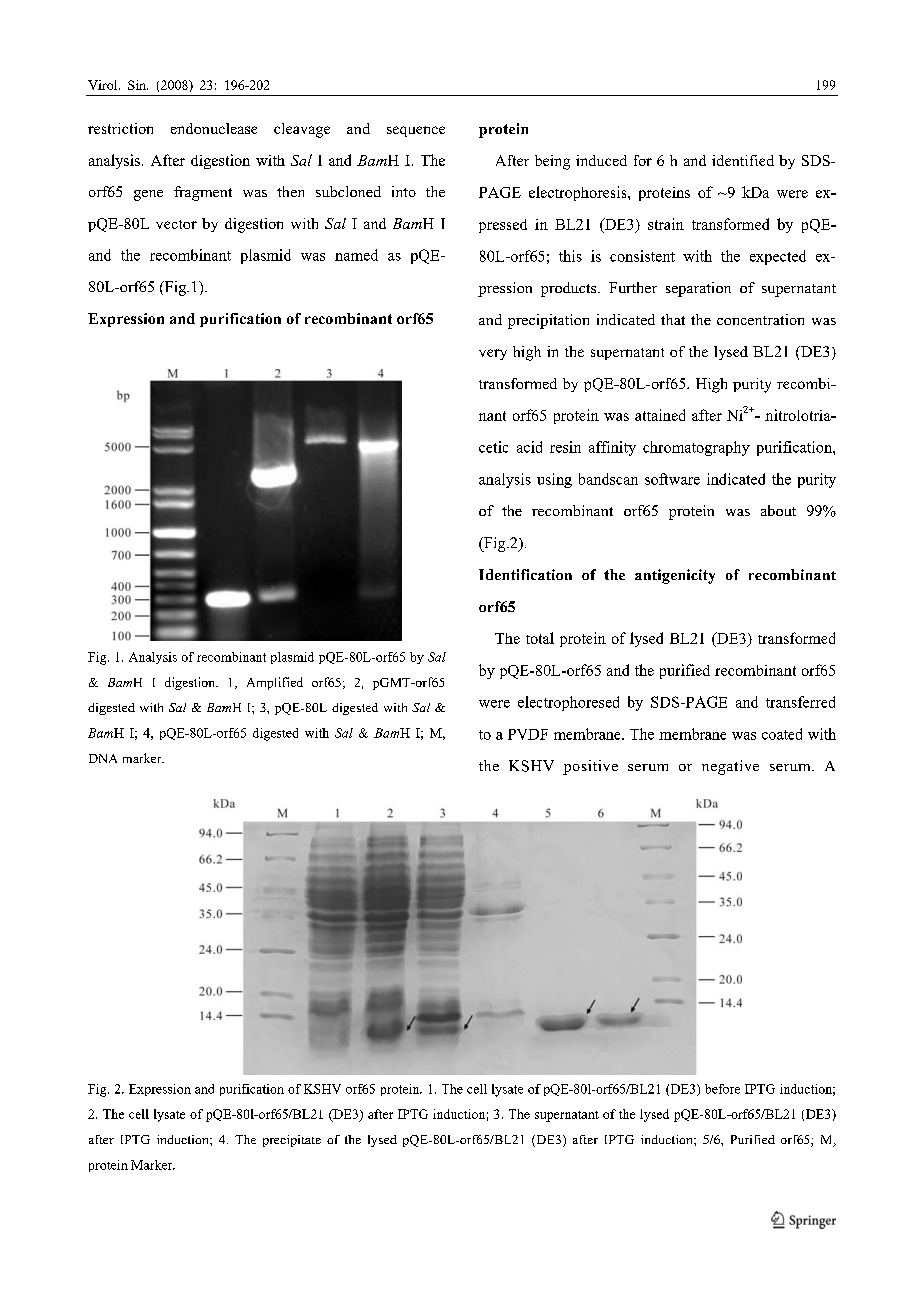  Describe the element at coordinates (292, 1141) in the screenshot. I see `precipitate` at that location.
